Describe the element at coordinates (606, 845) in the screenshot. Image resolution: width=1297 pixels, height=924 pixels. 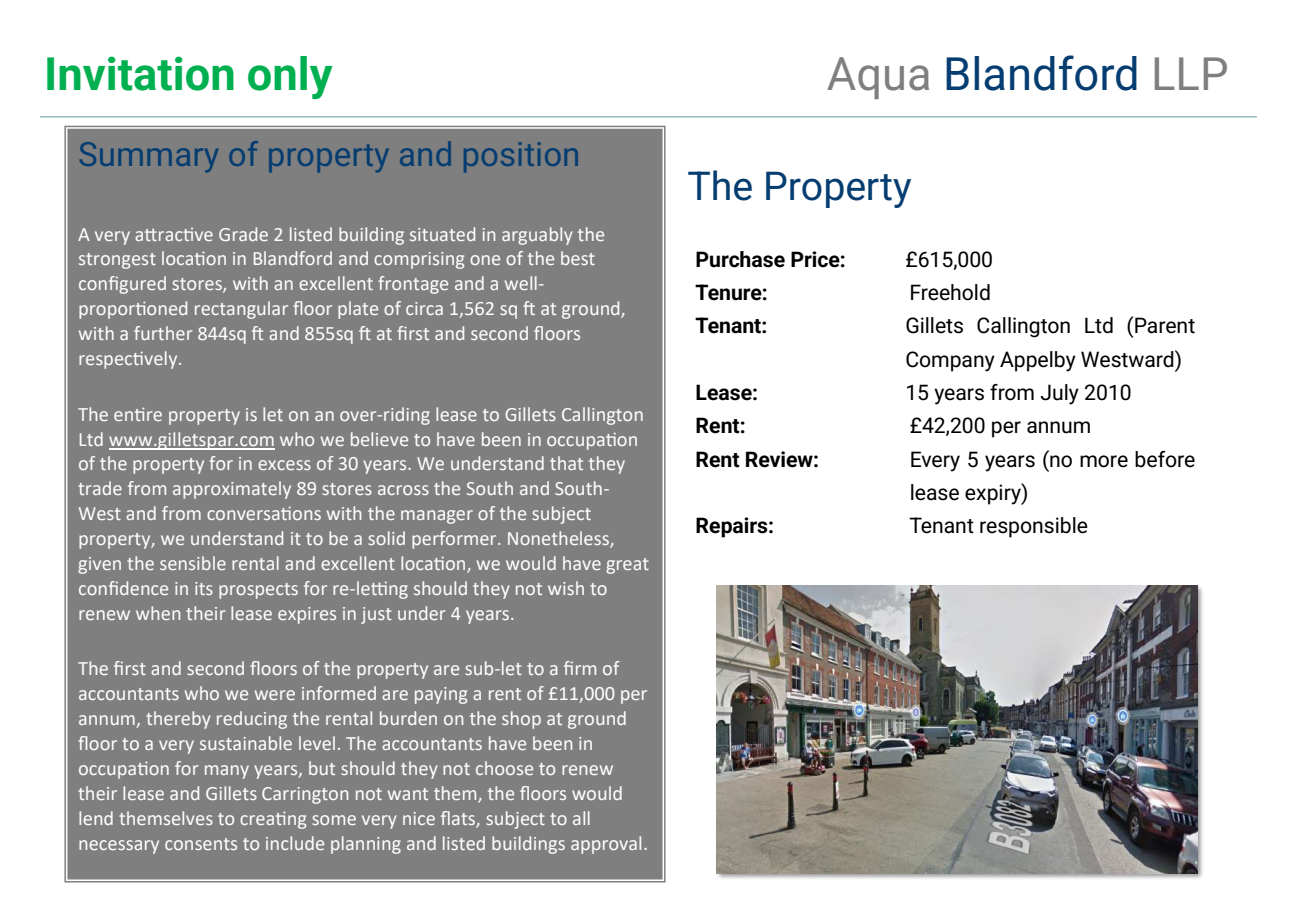
I see `approval` at that location.
